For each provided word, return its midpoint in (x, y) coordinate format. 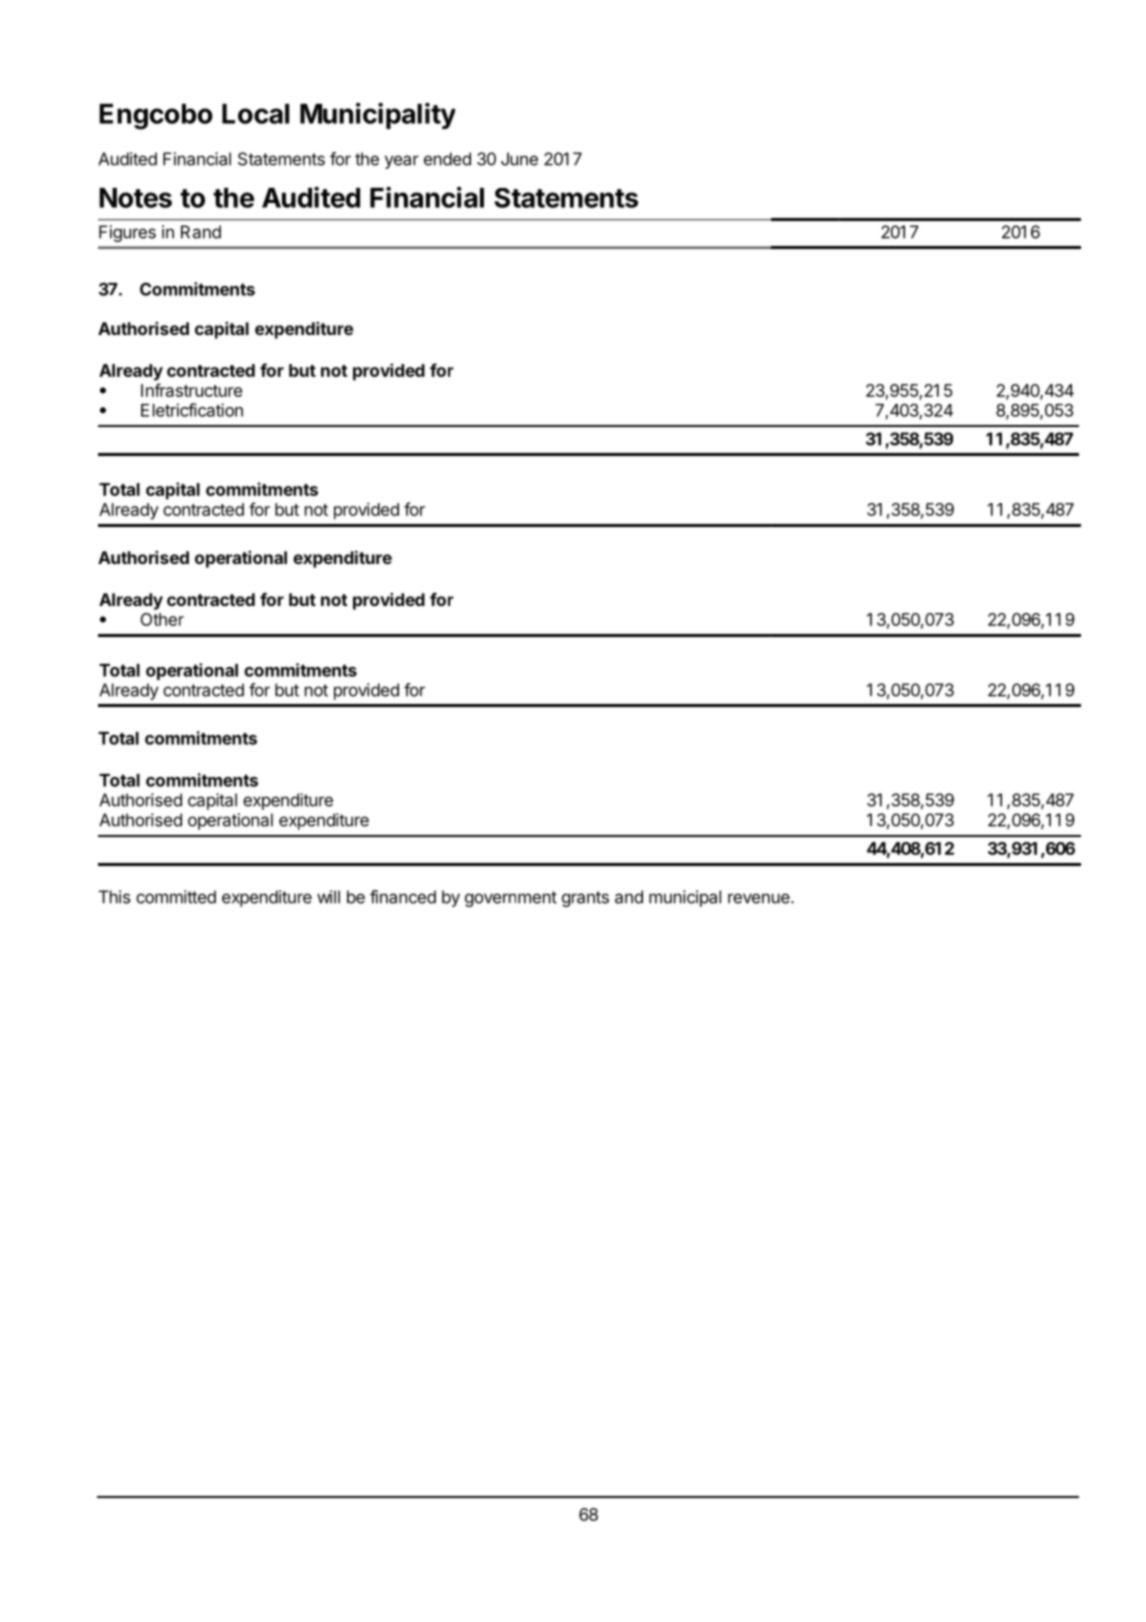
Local (255, 114)
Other (162, 619)
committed (176, 897)
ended (447, 159)
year (402, 162)
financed (403, 897)
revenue (760, 898)
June (519, 159)
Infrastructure (191, 390)
